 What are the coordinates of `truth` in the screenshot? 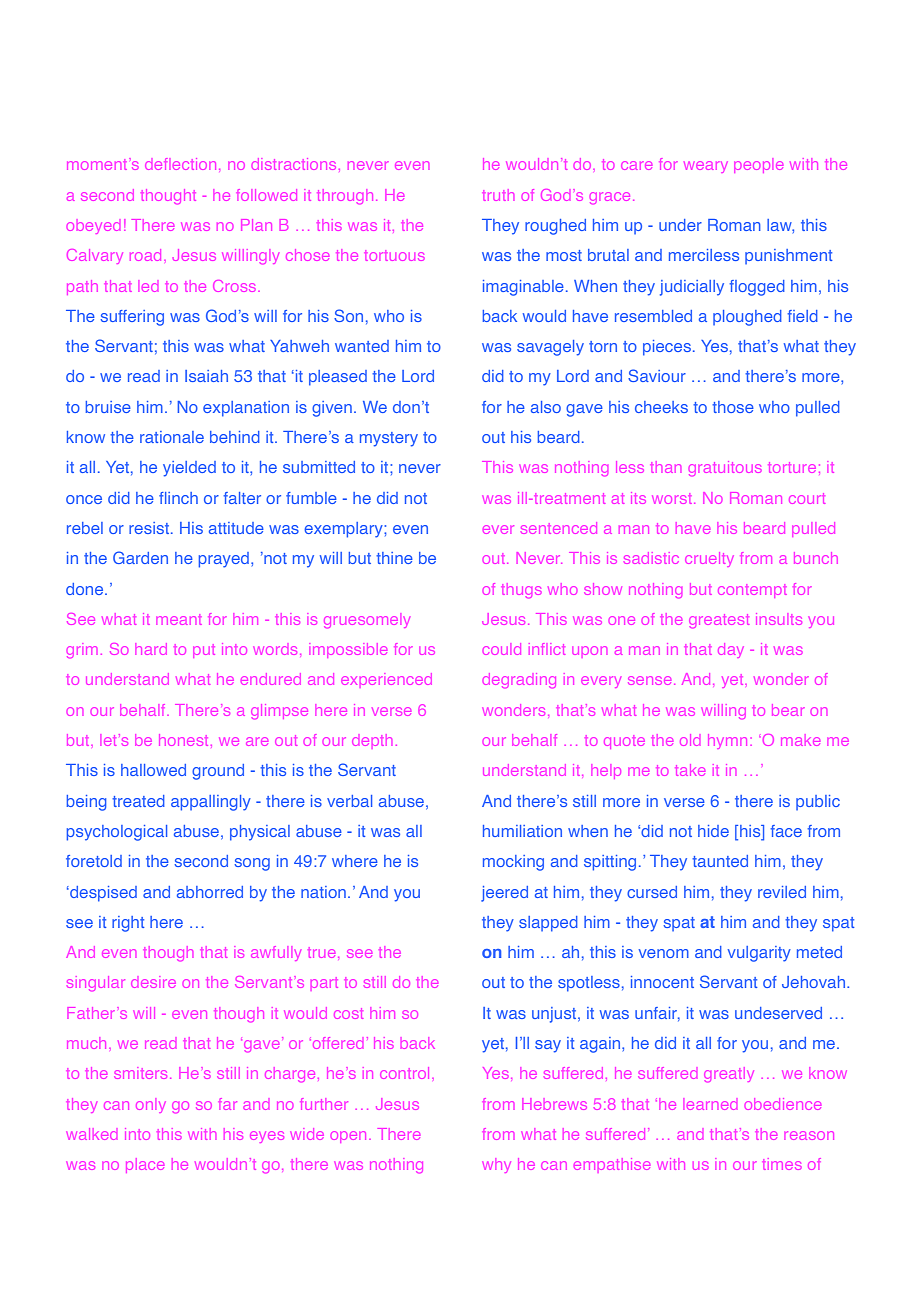 It's located at (498, 195).
